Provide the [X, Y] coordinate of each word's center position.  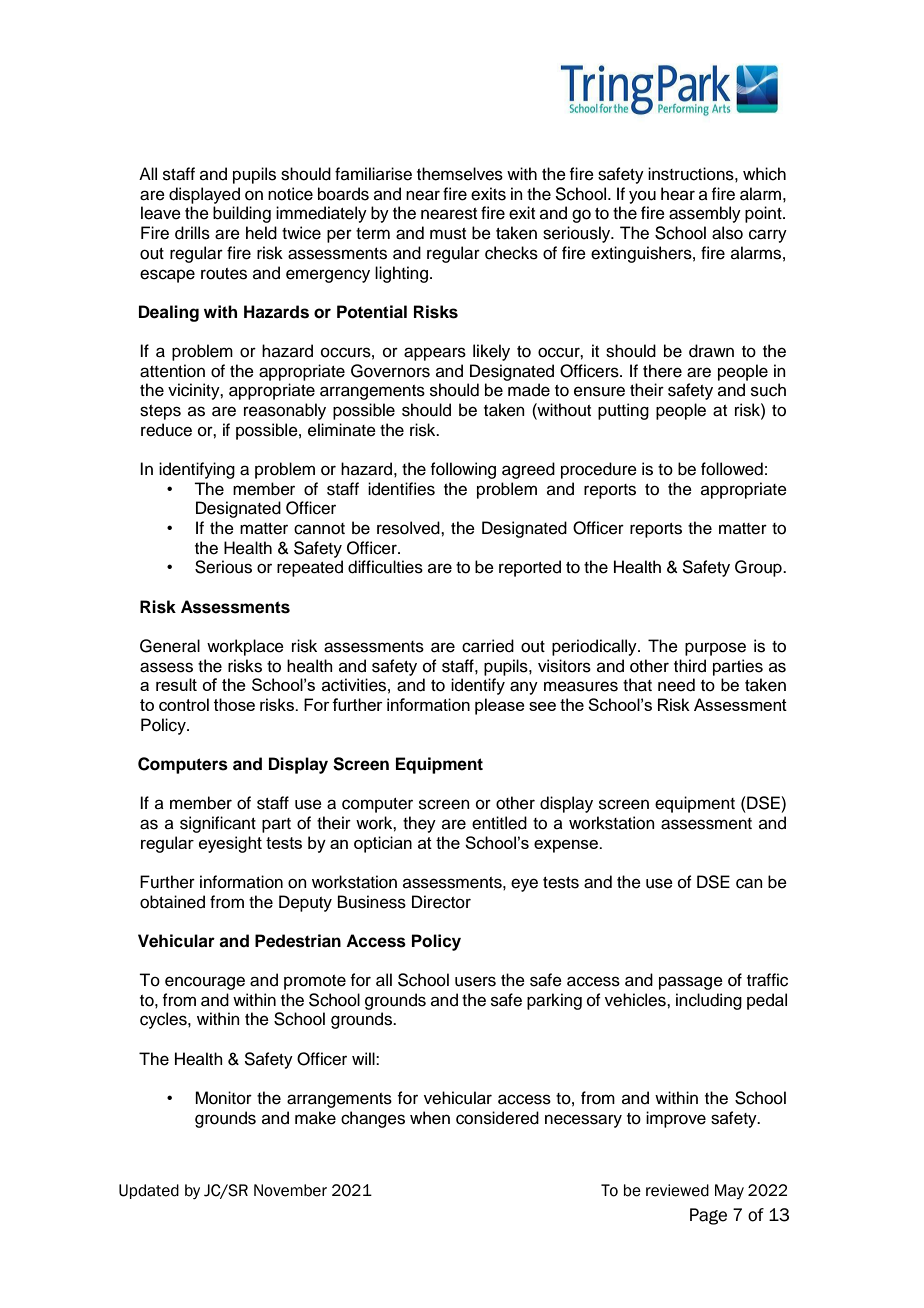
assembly [705, 214]
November [290, 1190]
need [676, 685]
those [234, 704]
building [242, 214]
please [500, 706]
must [448, 234]
